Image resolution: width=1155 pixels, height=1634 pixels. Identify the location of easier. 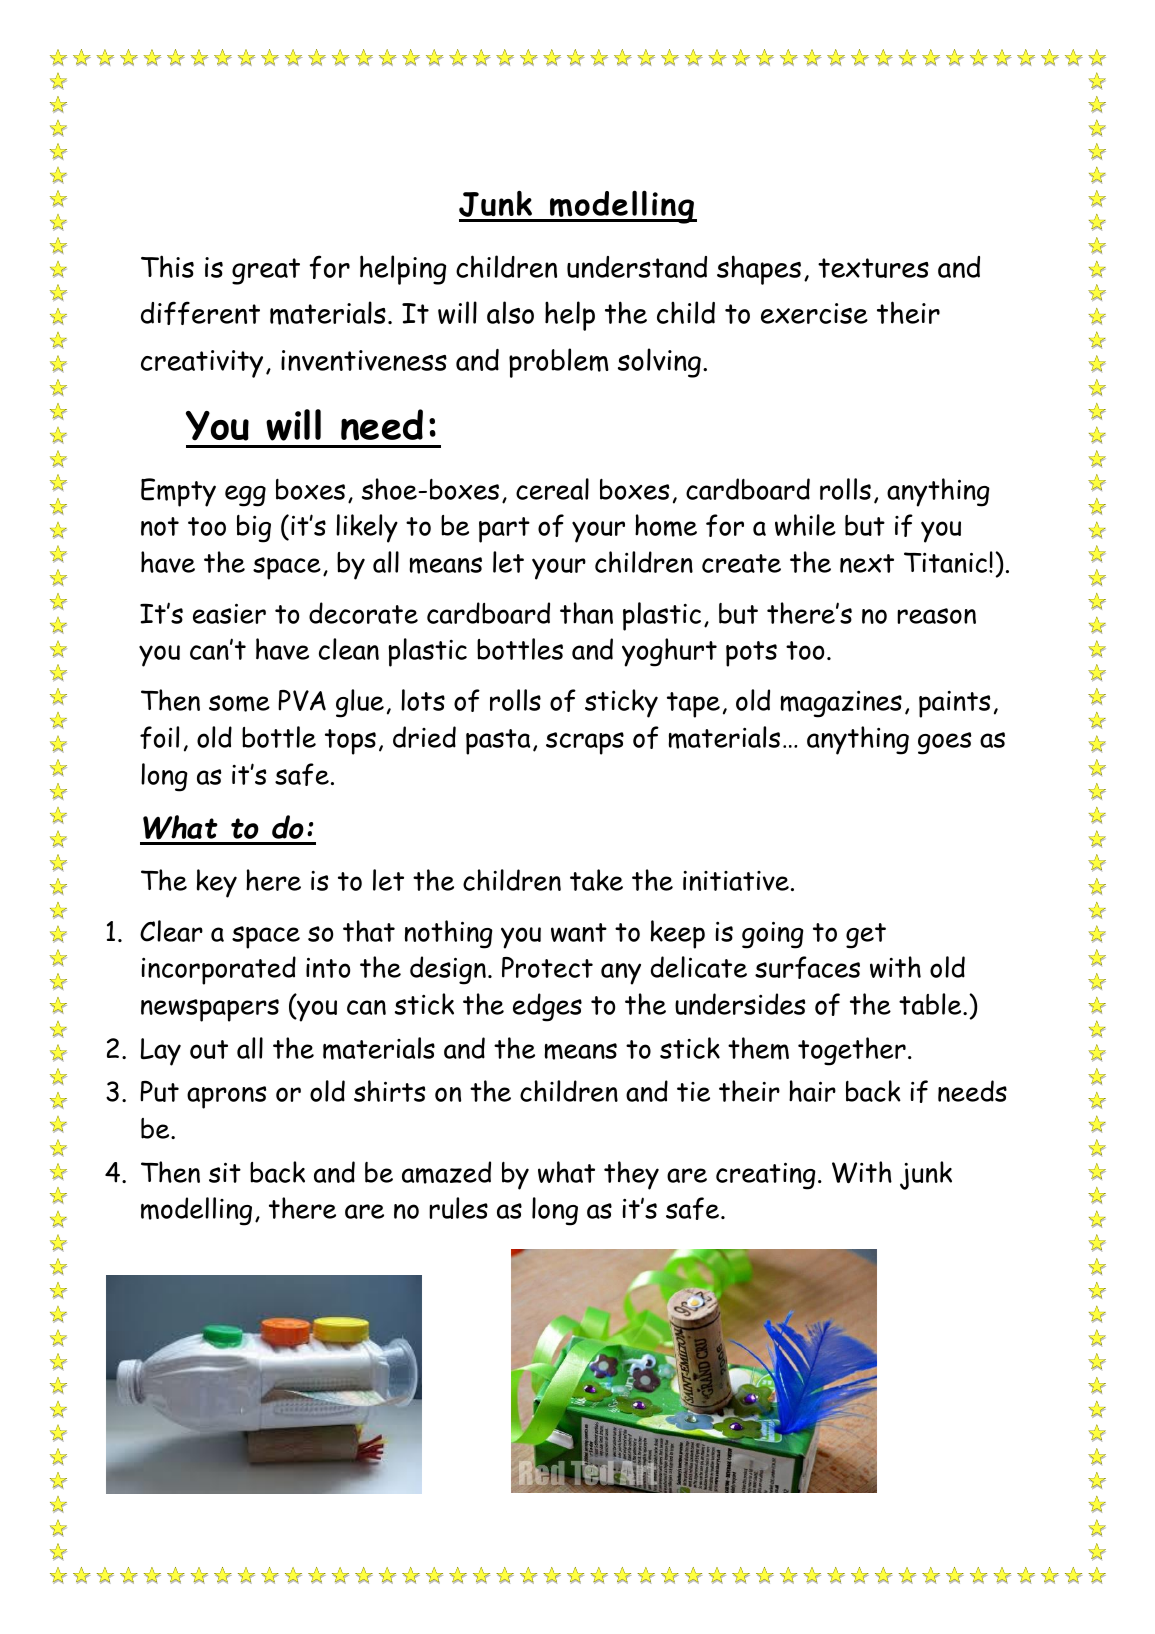
(229, 613).
